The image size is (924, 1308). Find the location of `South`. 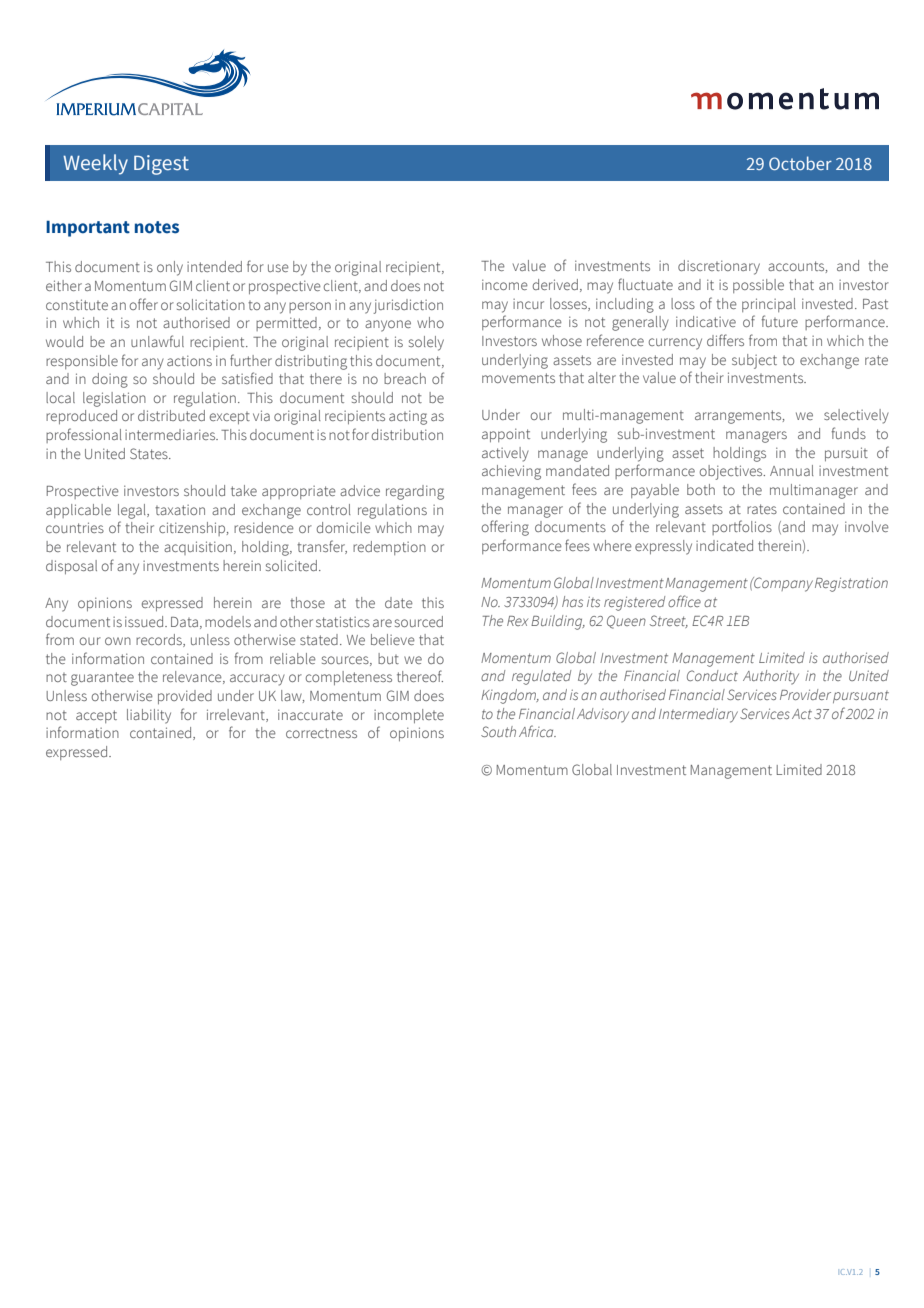

South is located at coordinates (498, 731).
